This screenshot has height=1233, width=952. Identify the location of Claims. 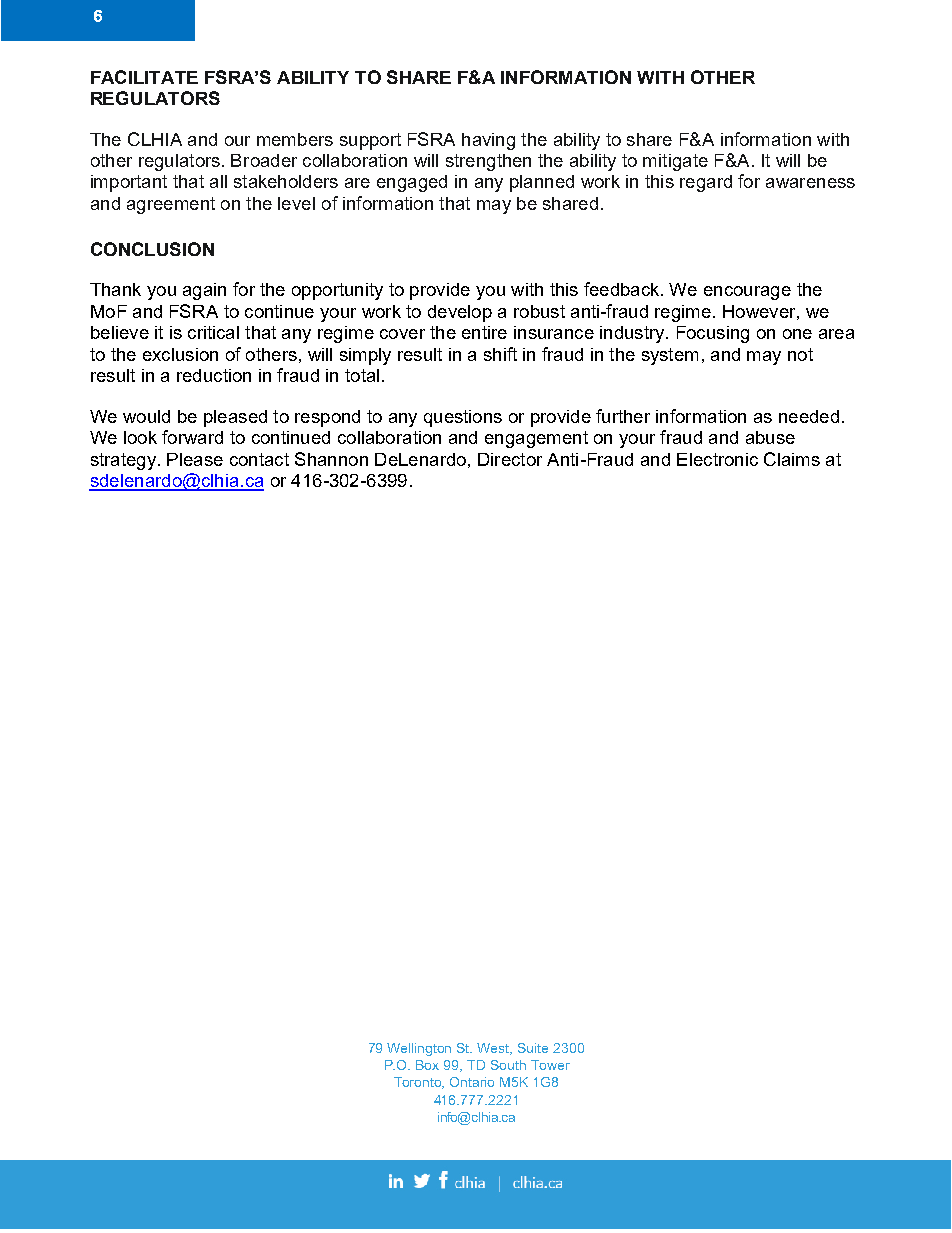
(792, 459).
